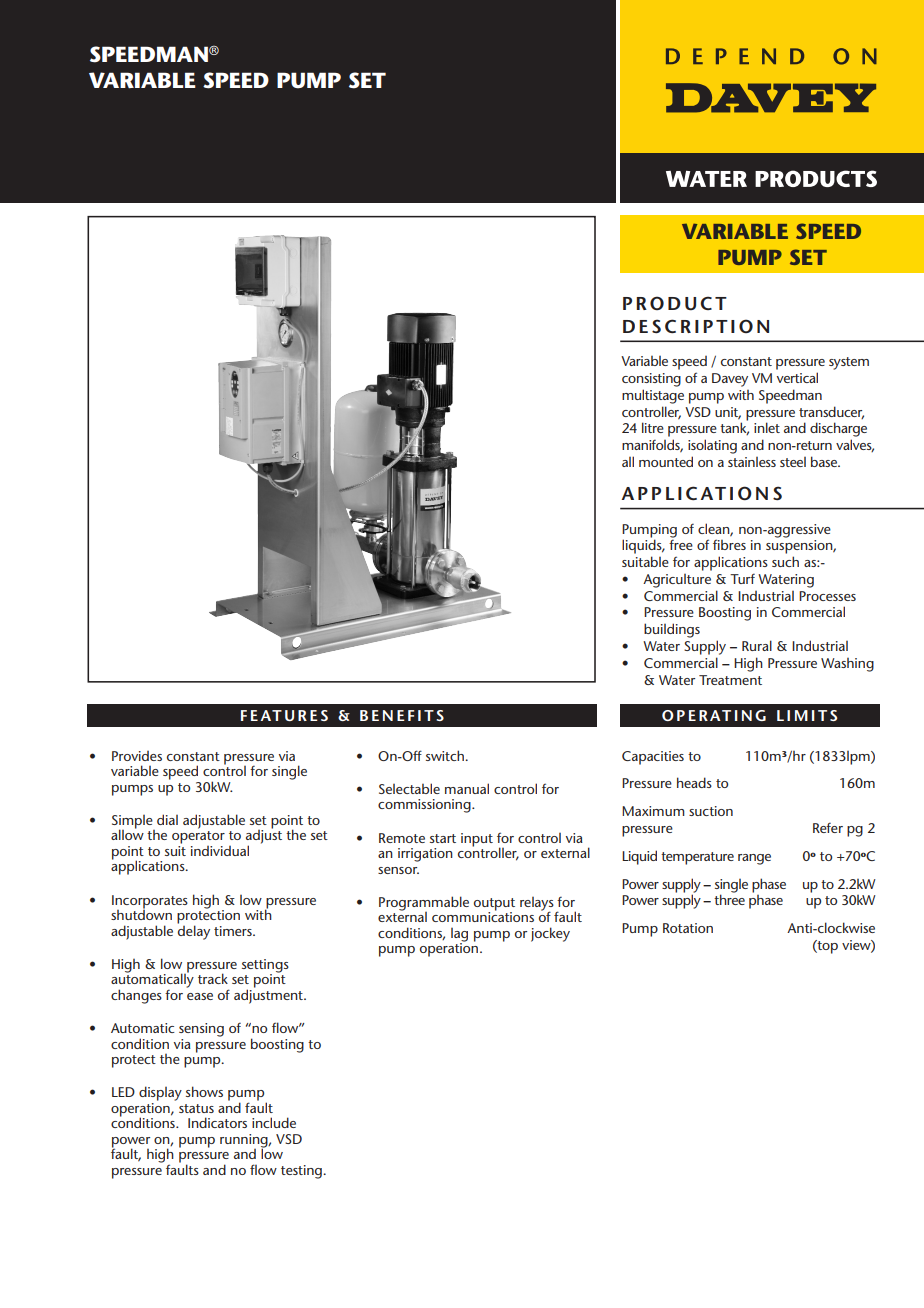 The width and height of the screenshot is (924, 1308). Describe the element at coordinates (302, 1172) in the screenshot. I see `testing` at that location.
